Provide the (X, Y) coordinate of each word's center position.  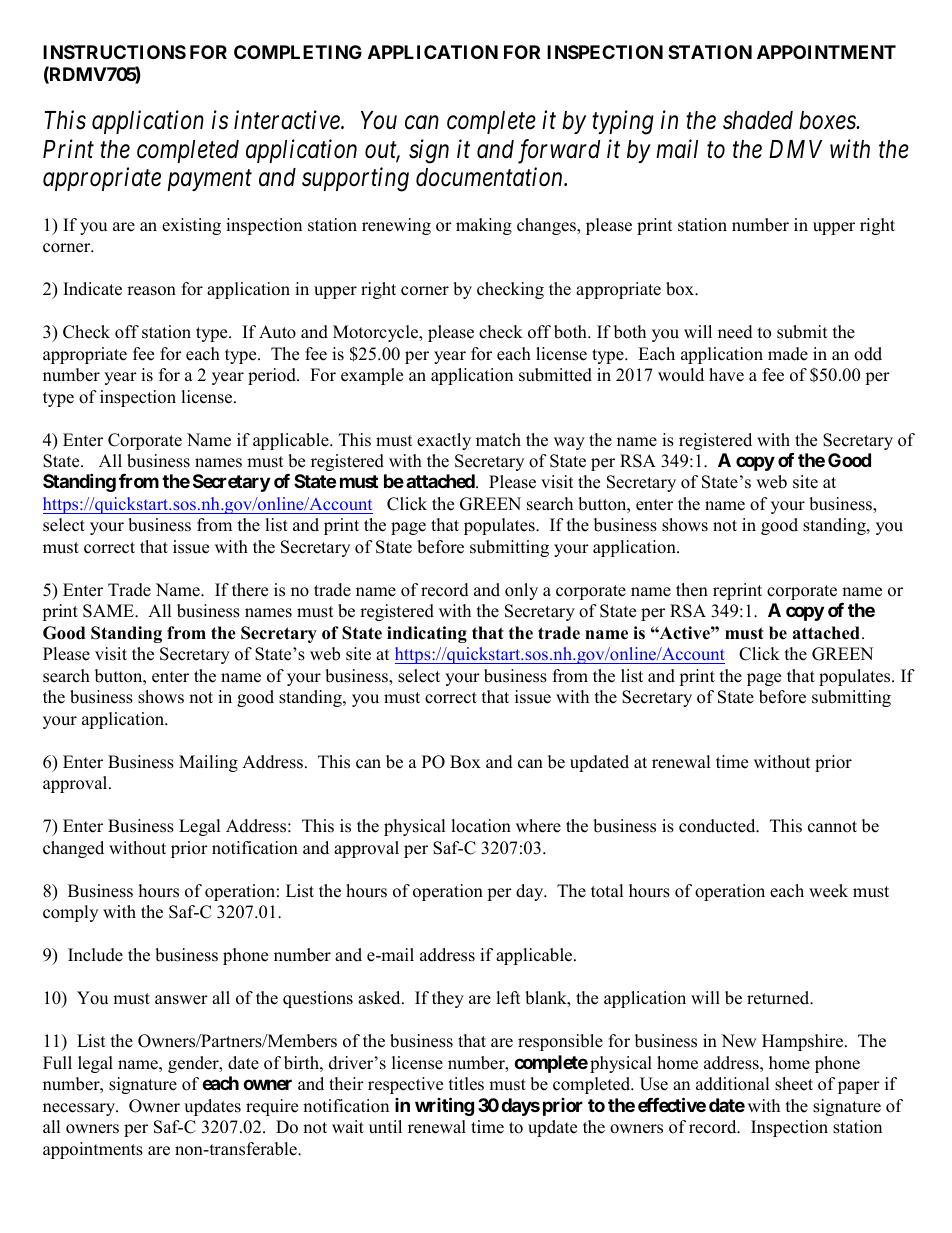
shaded (758, 120)
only (521, 591)
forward (559, 151)
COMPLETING (298, 52)
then (692, 590)
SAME (109, 611)
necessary (80, 1109)
